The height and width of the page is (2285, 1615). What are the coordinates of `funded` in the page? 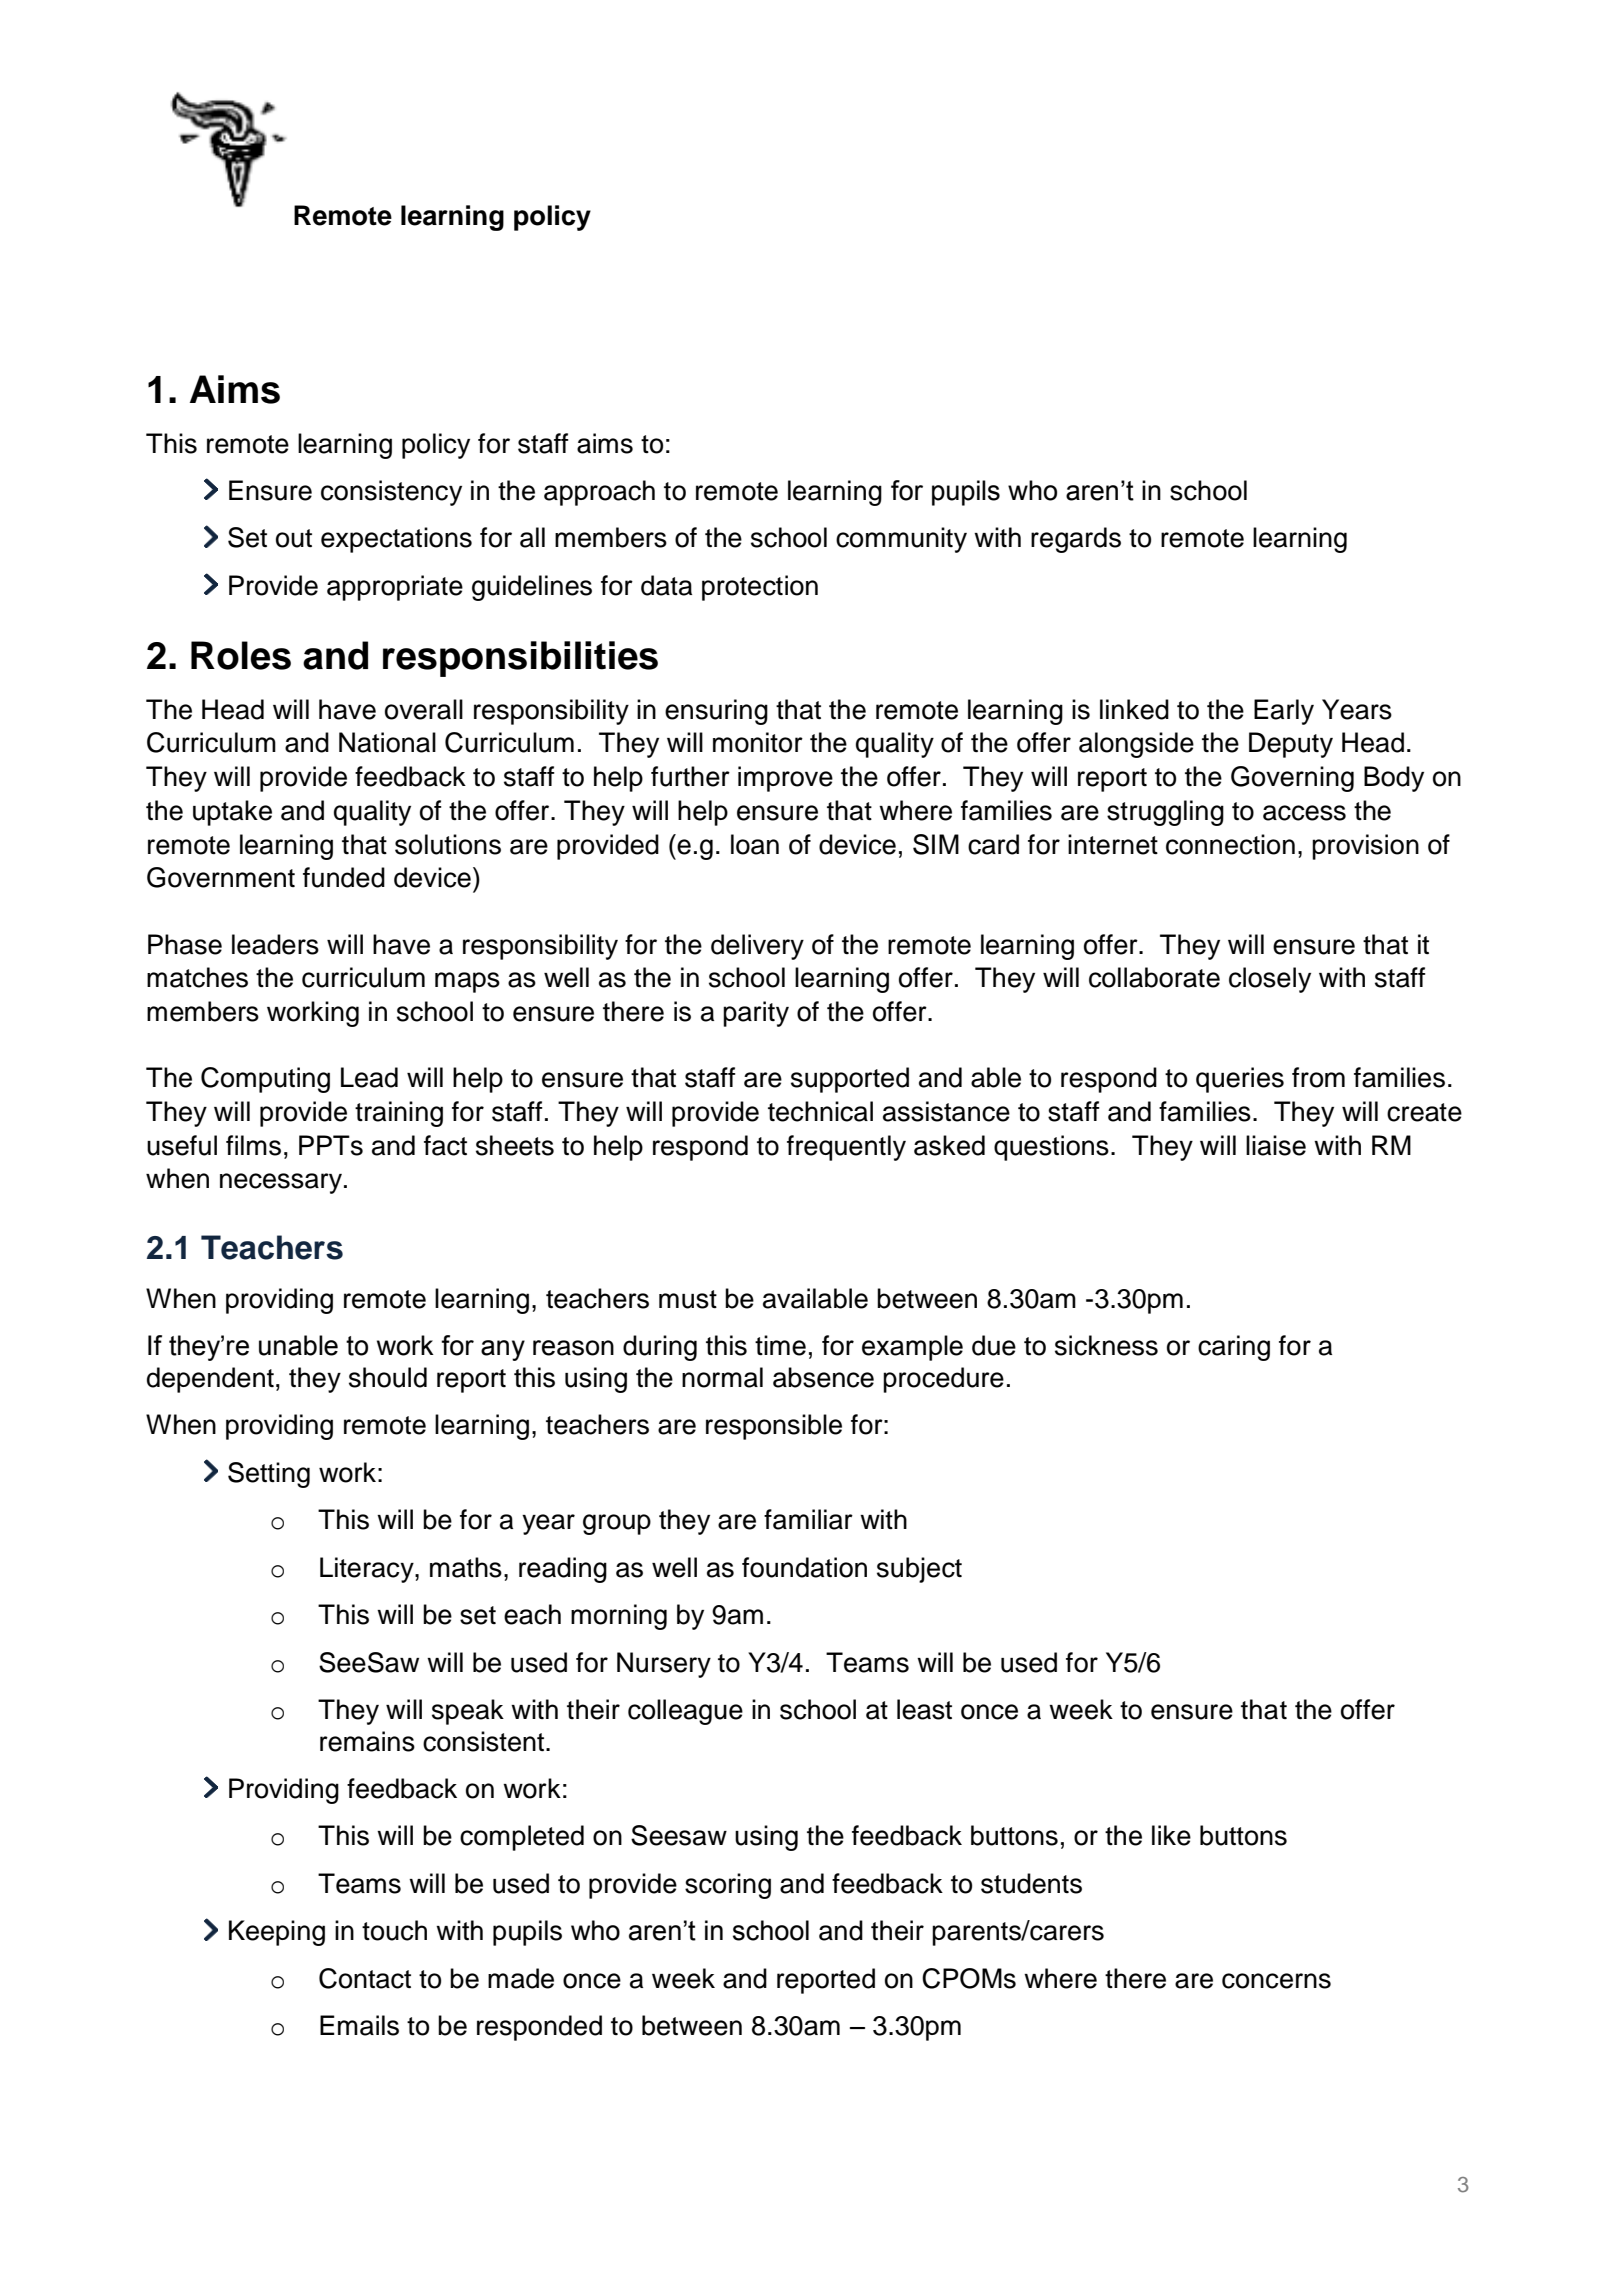 It's located at (344, 877).
